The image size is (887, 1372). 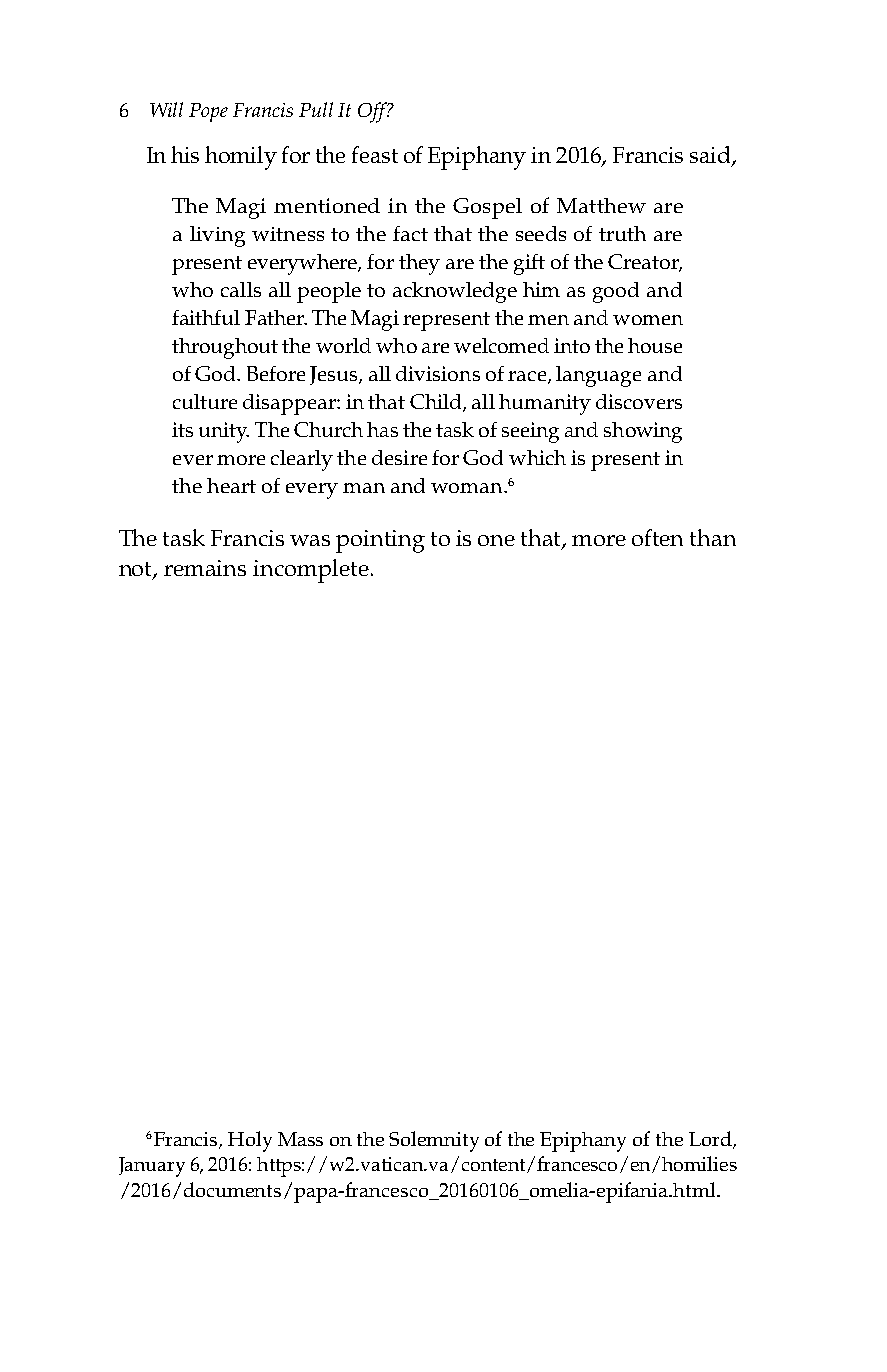 What do you see at coordinates (639, 401) in the screenshot?
I see `discovers` at bounding box center [639, 401].
